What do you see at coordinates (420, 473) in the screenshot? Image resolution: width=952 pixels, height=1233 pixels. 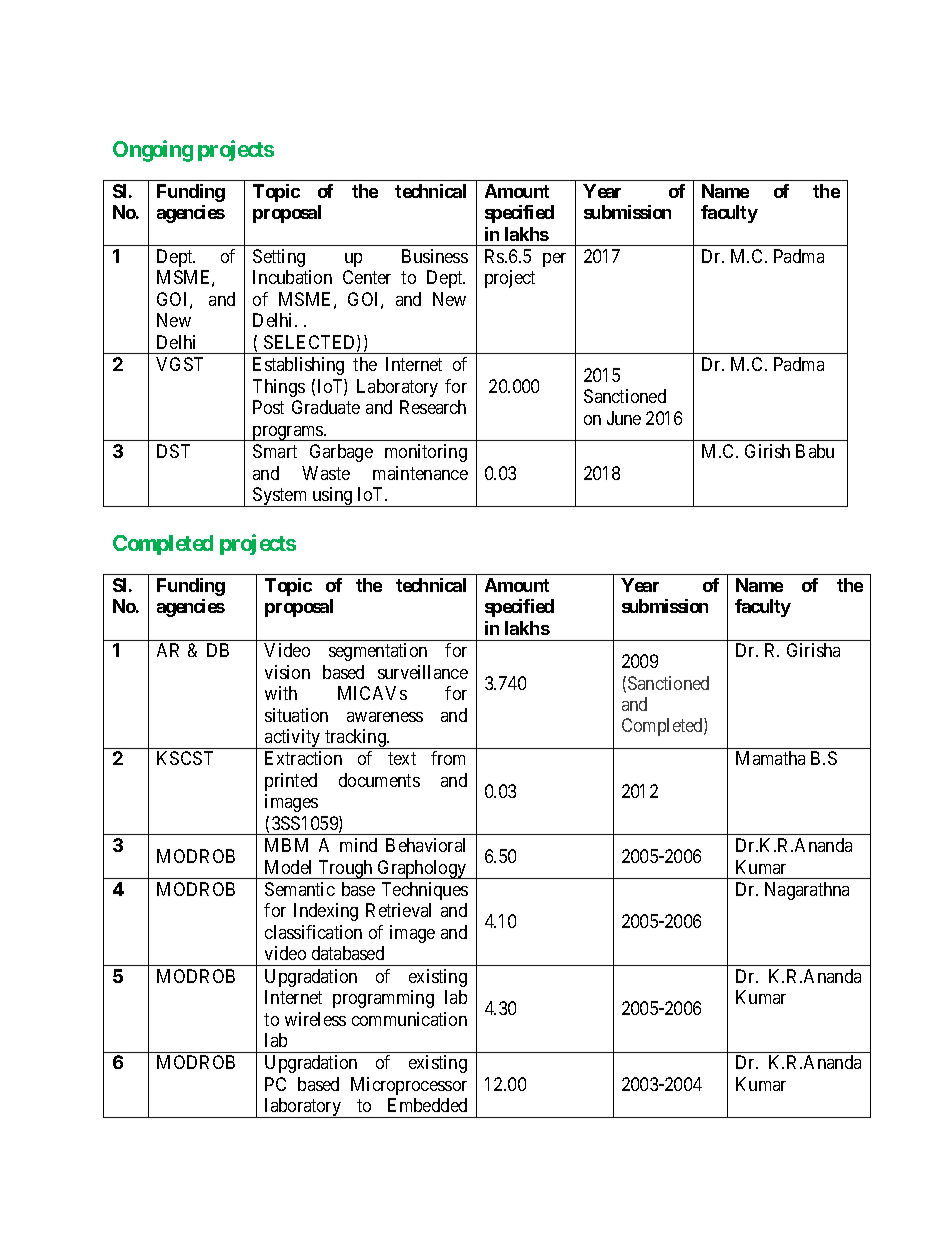 I see `maintenance` at bounding box center [420, 473].
